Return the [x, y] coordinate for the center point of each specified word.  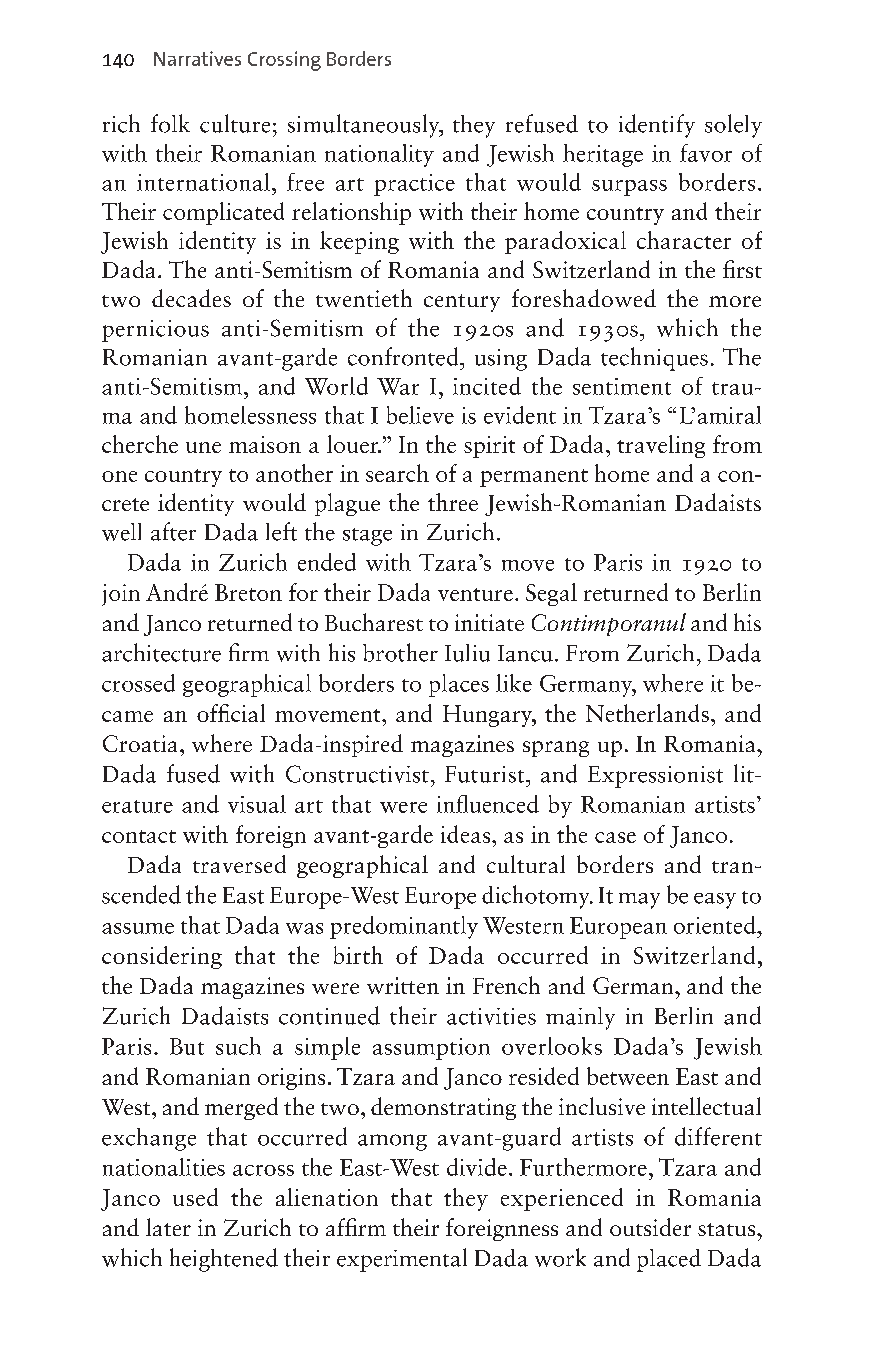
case [615, 837]
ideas [467, 834]
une [203, 447]
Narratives [197, 58]
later [168, 1227]
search [397, 473]
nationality [379, 155]
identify [657, 126]
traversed [239, 864]
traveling [661, 446]
